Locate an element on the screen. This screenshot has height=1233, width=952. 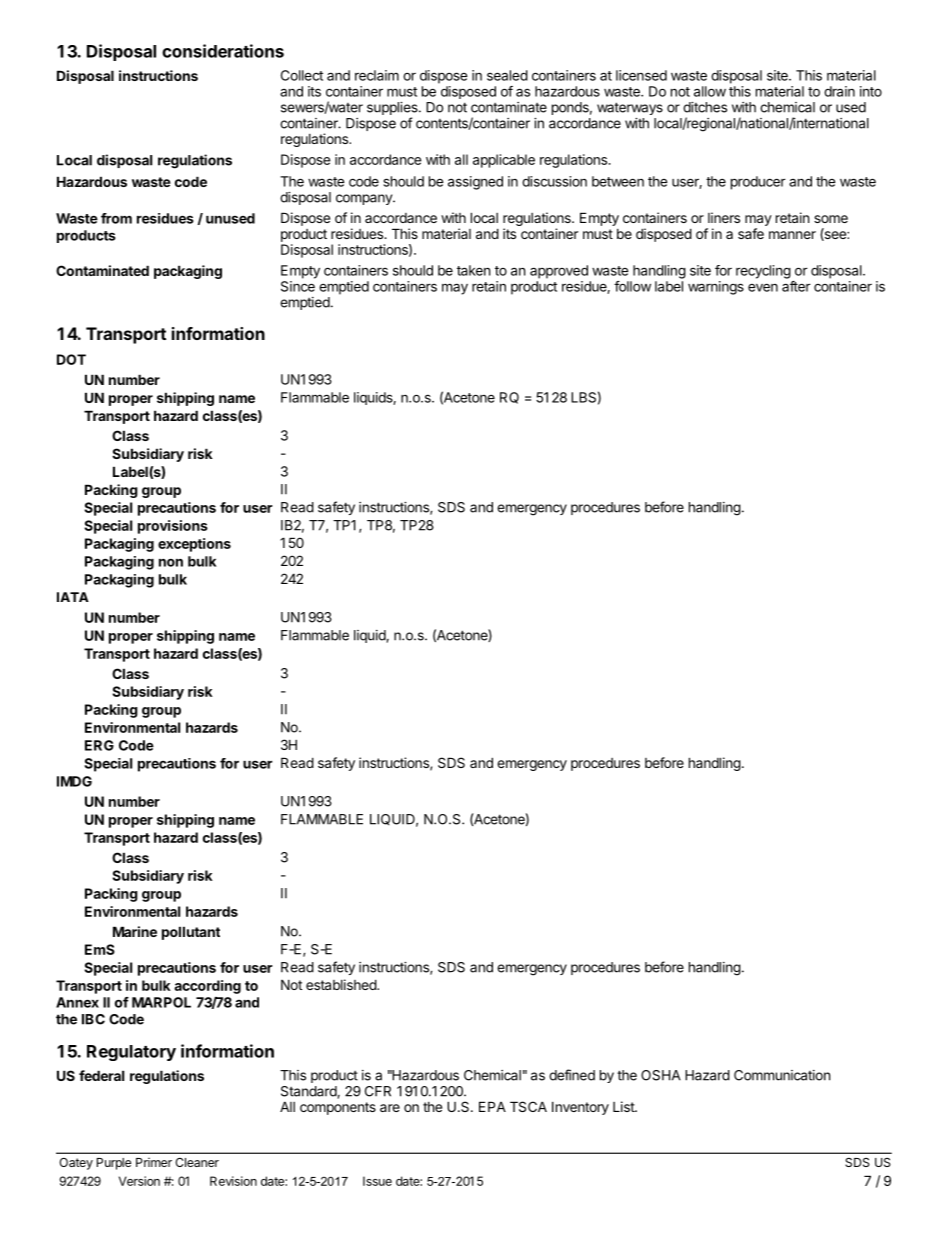
EPA is located at coordinates (492, 1106).
